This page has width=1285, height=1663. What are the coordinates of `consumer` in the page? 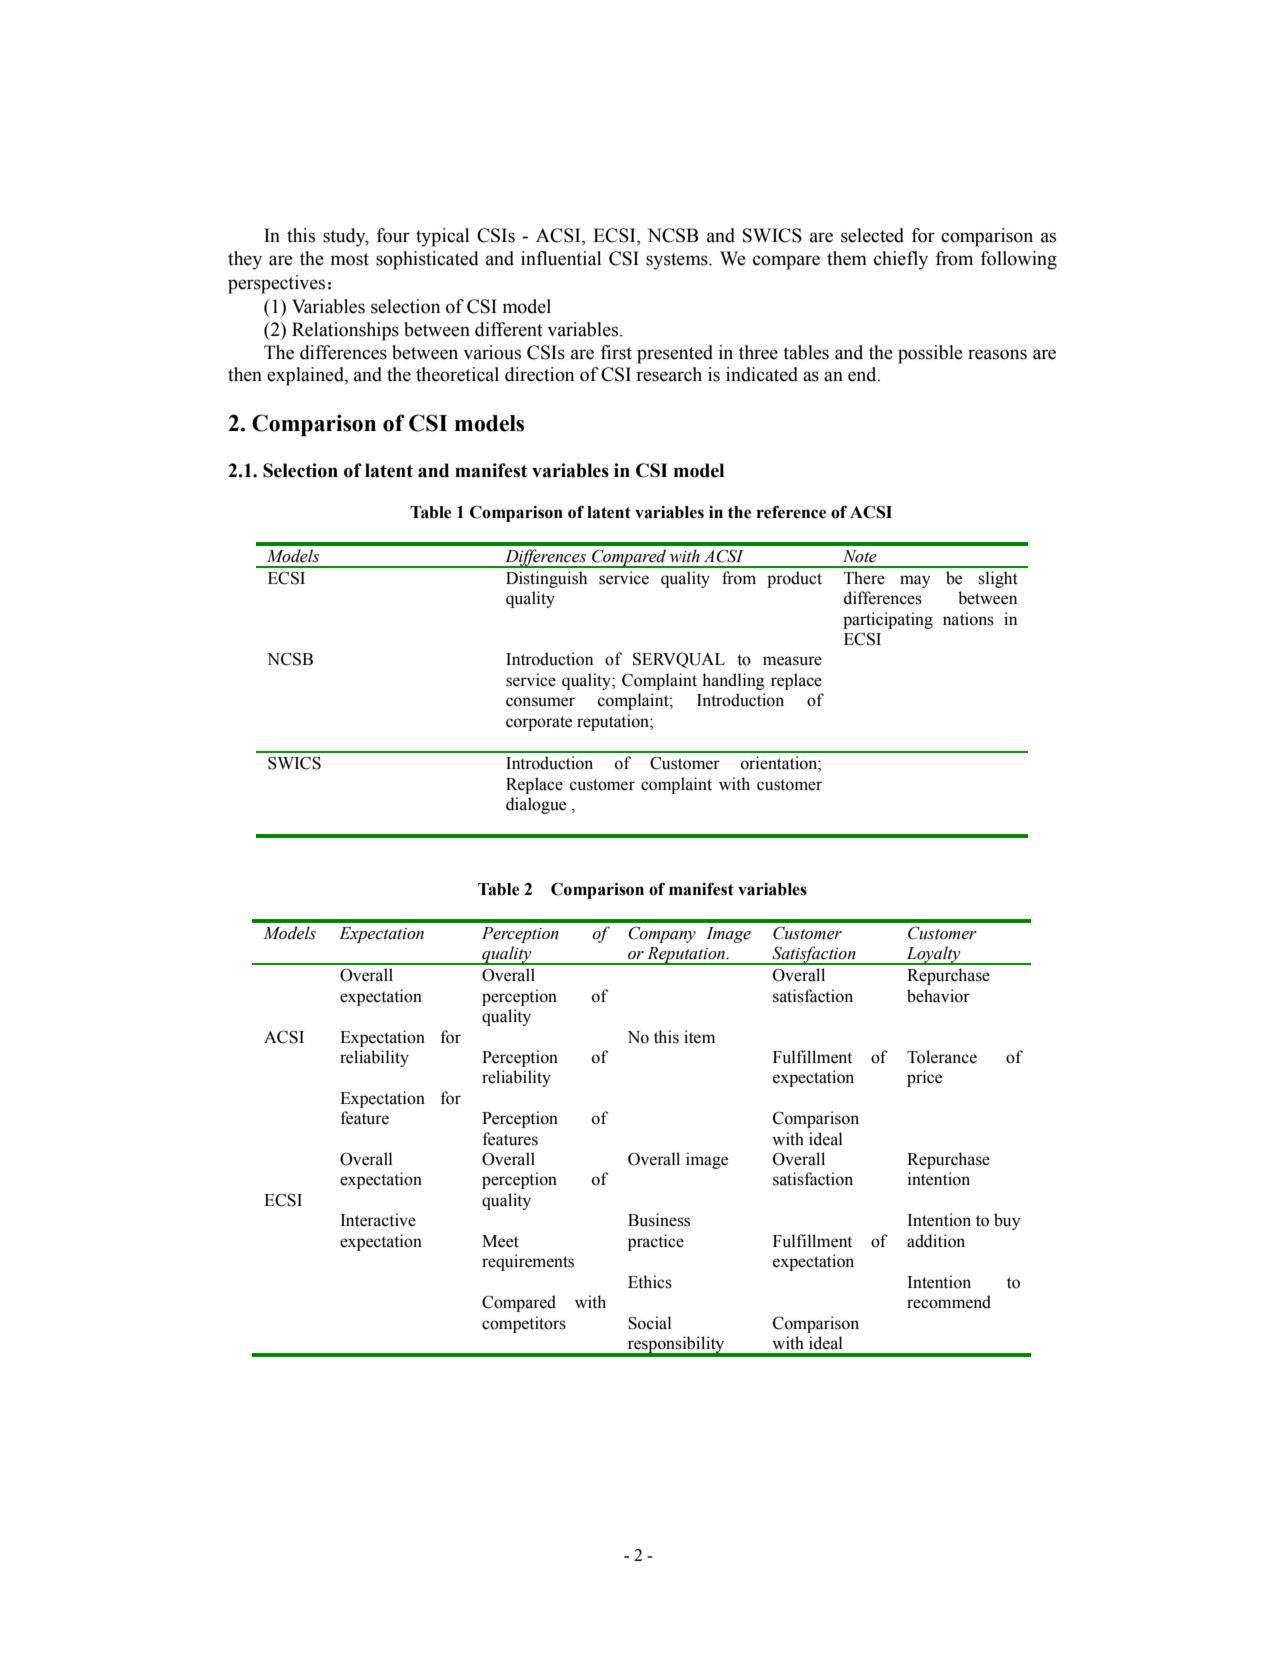 It's located at (540, 702).
